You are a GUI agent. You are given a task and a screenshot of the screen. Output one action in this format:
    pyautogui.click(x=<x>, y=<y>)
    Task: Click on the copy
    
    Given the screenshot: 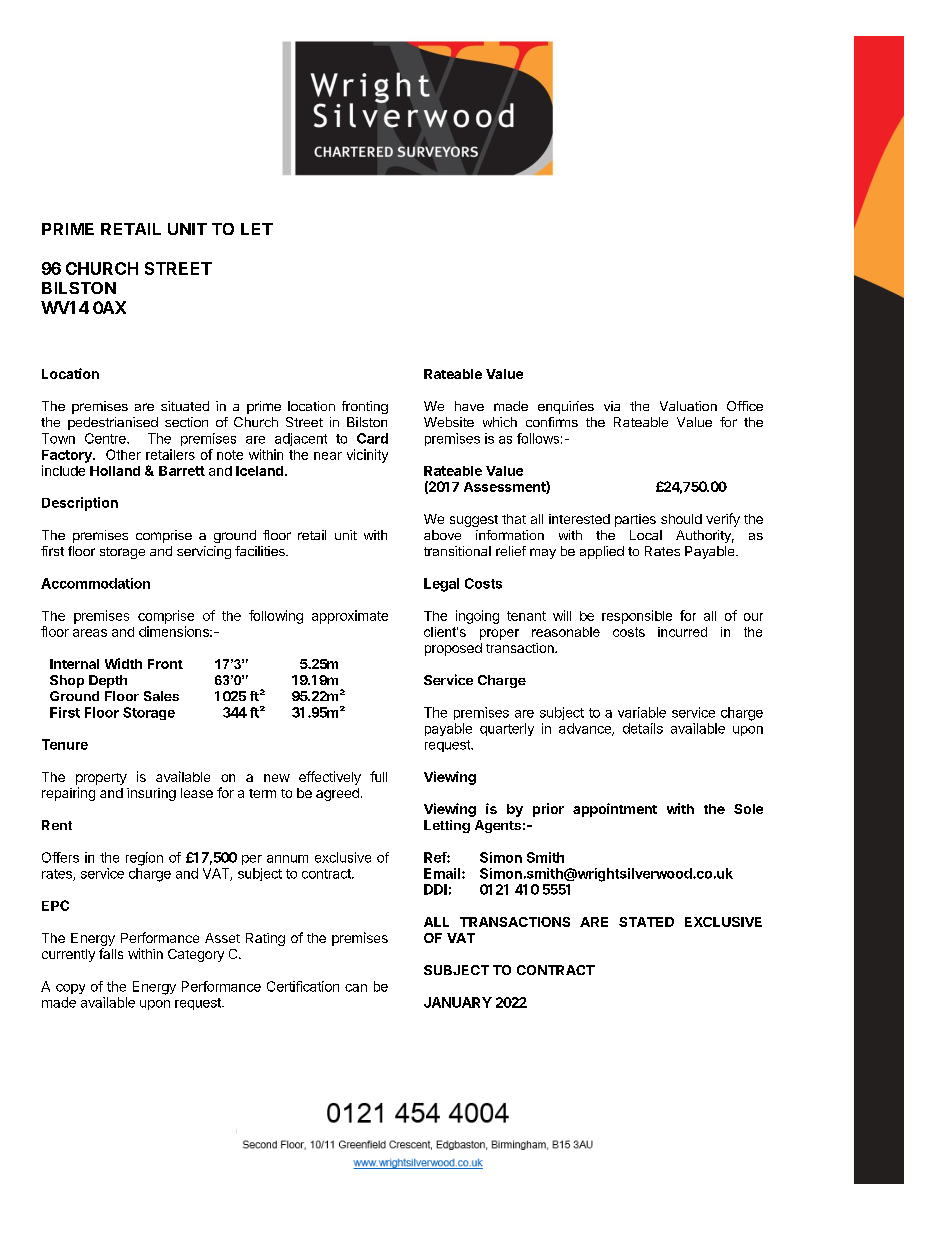 What is the action you would take?
    pyautogui.click(x=70, y=989)
